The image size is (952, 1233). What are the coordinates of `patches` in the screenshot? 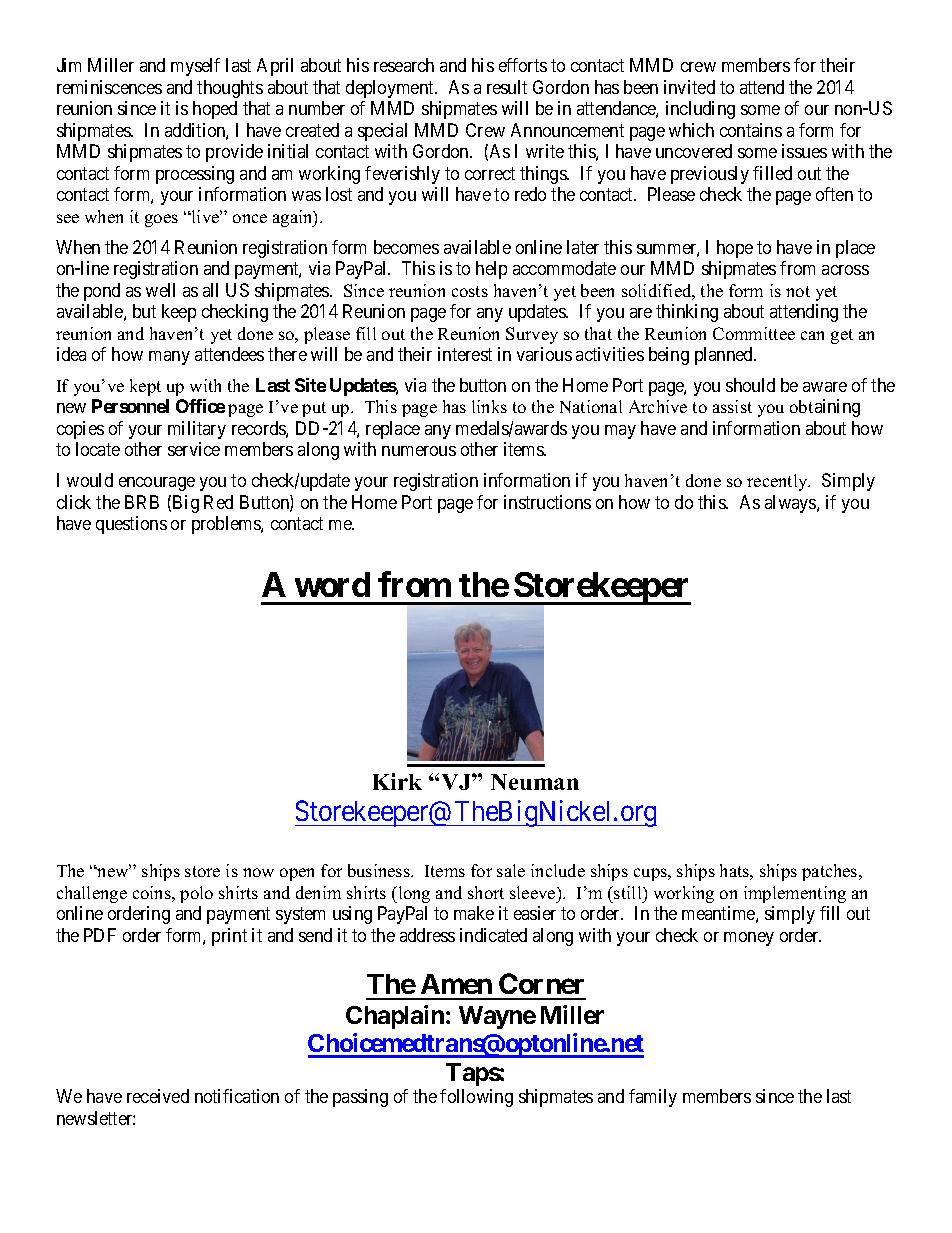 It's located at (831, 872).
